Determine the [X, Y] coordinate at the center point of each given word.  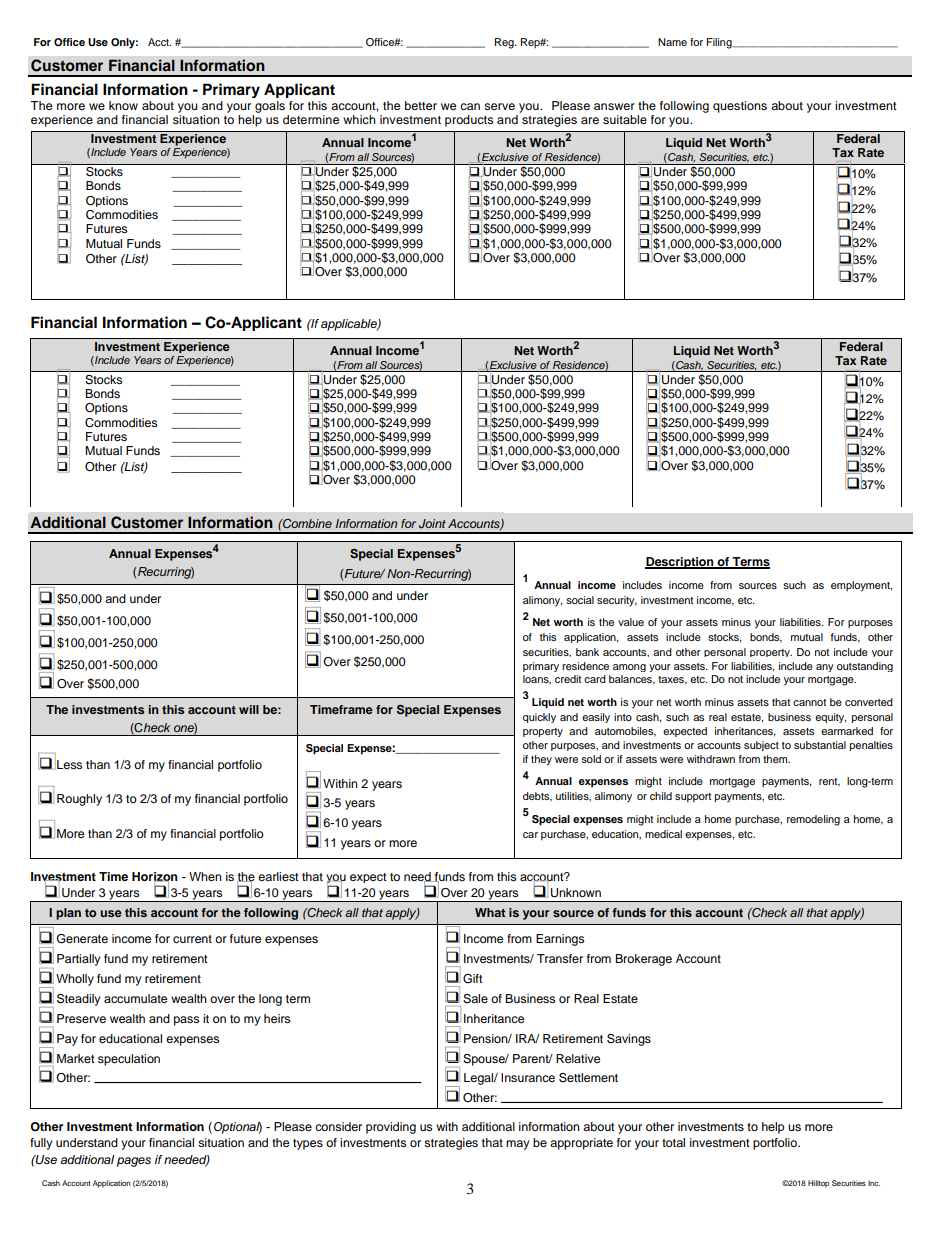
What [490, 912]
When [205, 876]
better [421, 105]
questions [740, 107]
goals [270, 107]
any [825, 668]
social [580, 600]
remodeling [813, 820]
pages [134, 1162]
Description [680, 563]
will [249, 709]
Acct [159, 42]
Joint [432, 523]
